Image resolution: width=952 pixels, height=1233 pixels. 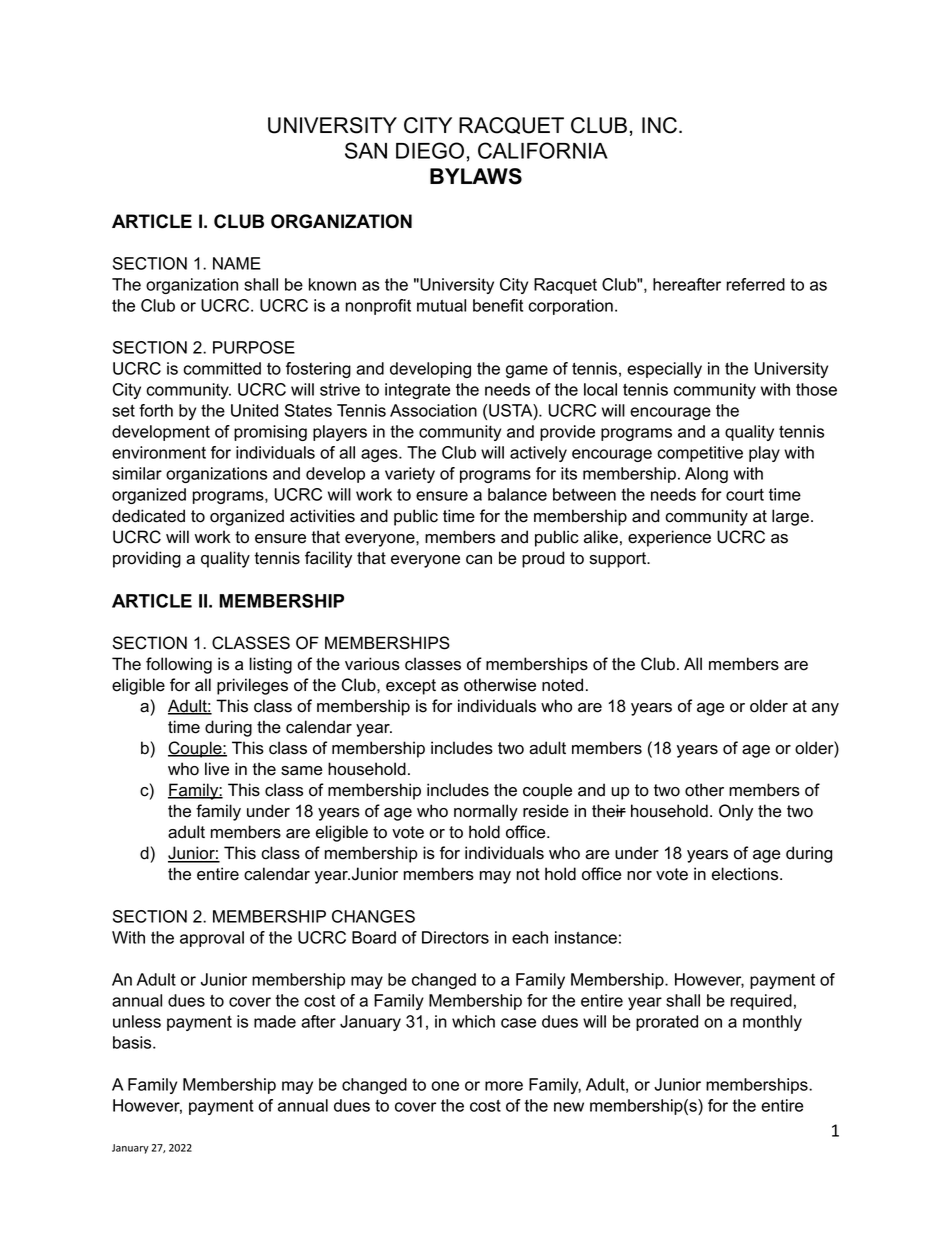 I want to click on basis, so click(x=133, y=1042).
